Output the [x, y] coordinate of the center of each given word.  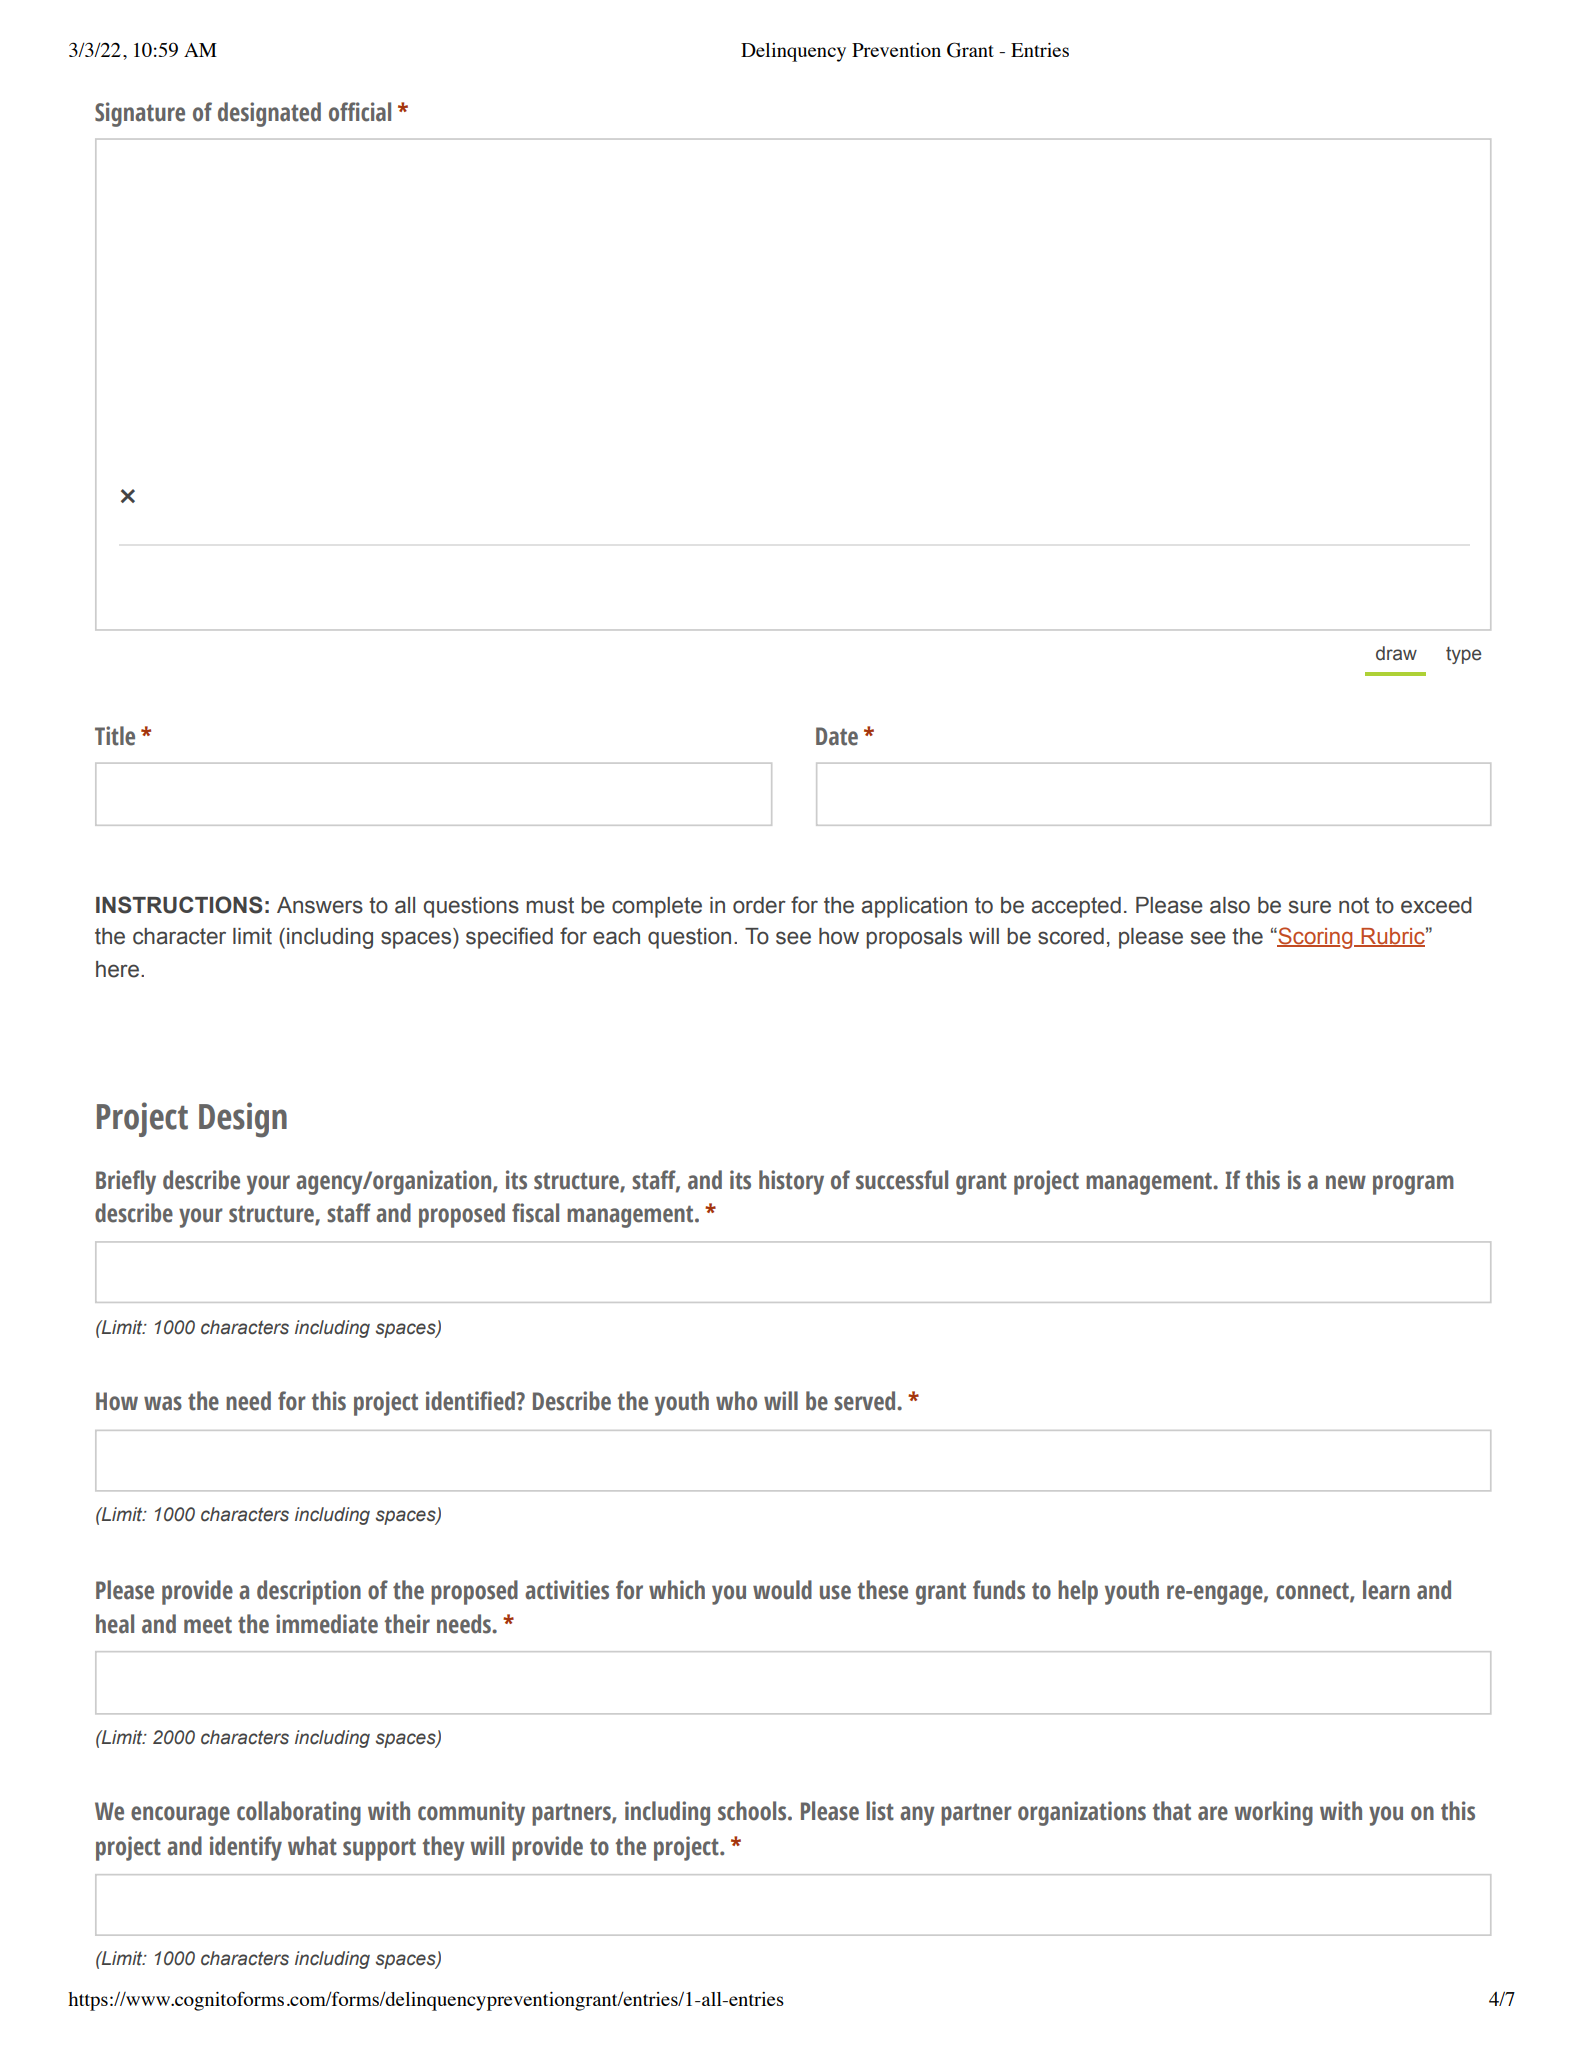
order [759, 905]
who [736, 1401]
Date [837, 736]
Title [115, 736]
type [1463, 655]
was [163, 1403]
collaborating [299, 1813]
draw [1396, 653]
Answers [320, 905]
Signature [140, 114]
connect [1313, 1592]
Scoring [1315, 938]
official [360, 112]
